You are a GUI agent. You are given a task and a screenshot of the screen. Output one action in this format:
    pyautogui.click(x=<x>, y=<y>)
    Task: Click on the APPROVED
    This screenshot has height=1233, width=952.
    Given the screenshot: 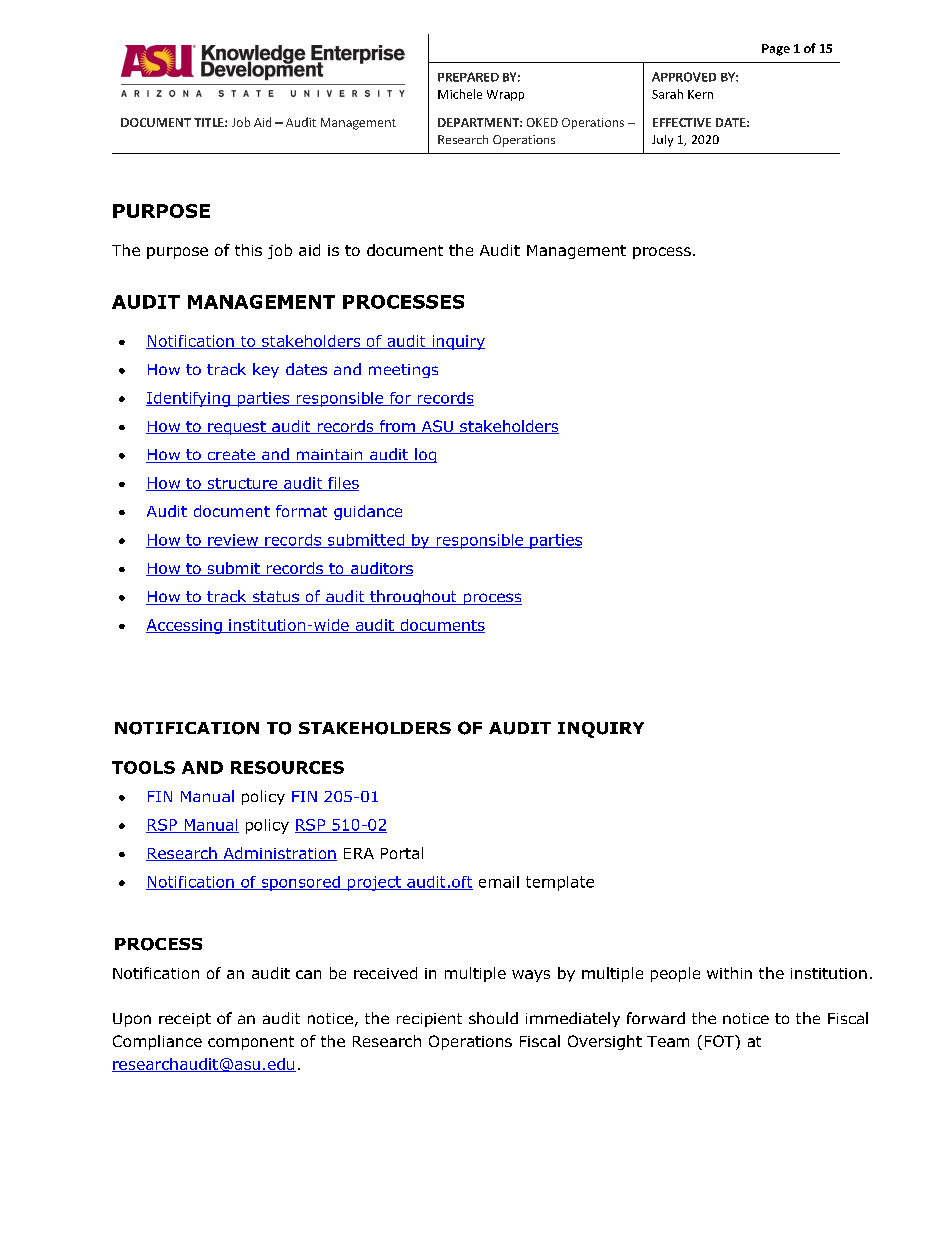 What is the action you would take?
    pyautogui.click(x=684, y=77)
